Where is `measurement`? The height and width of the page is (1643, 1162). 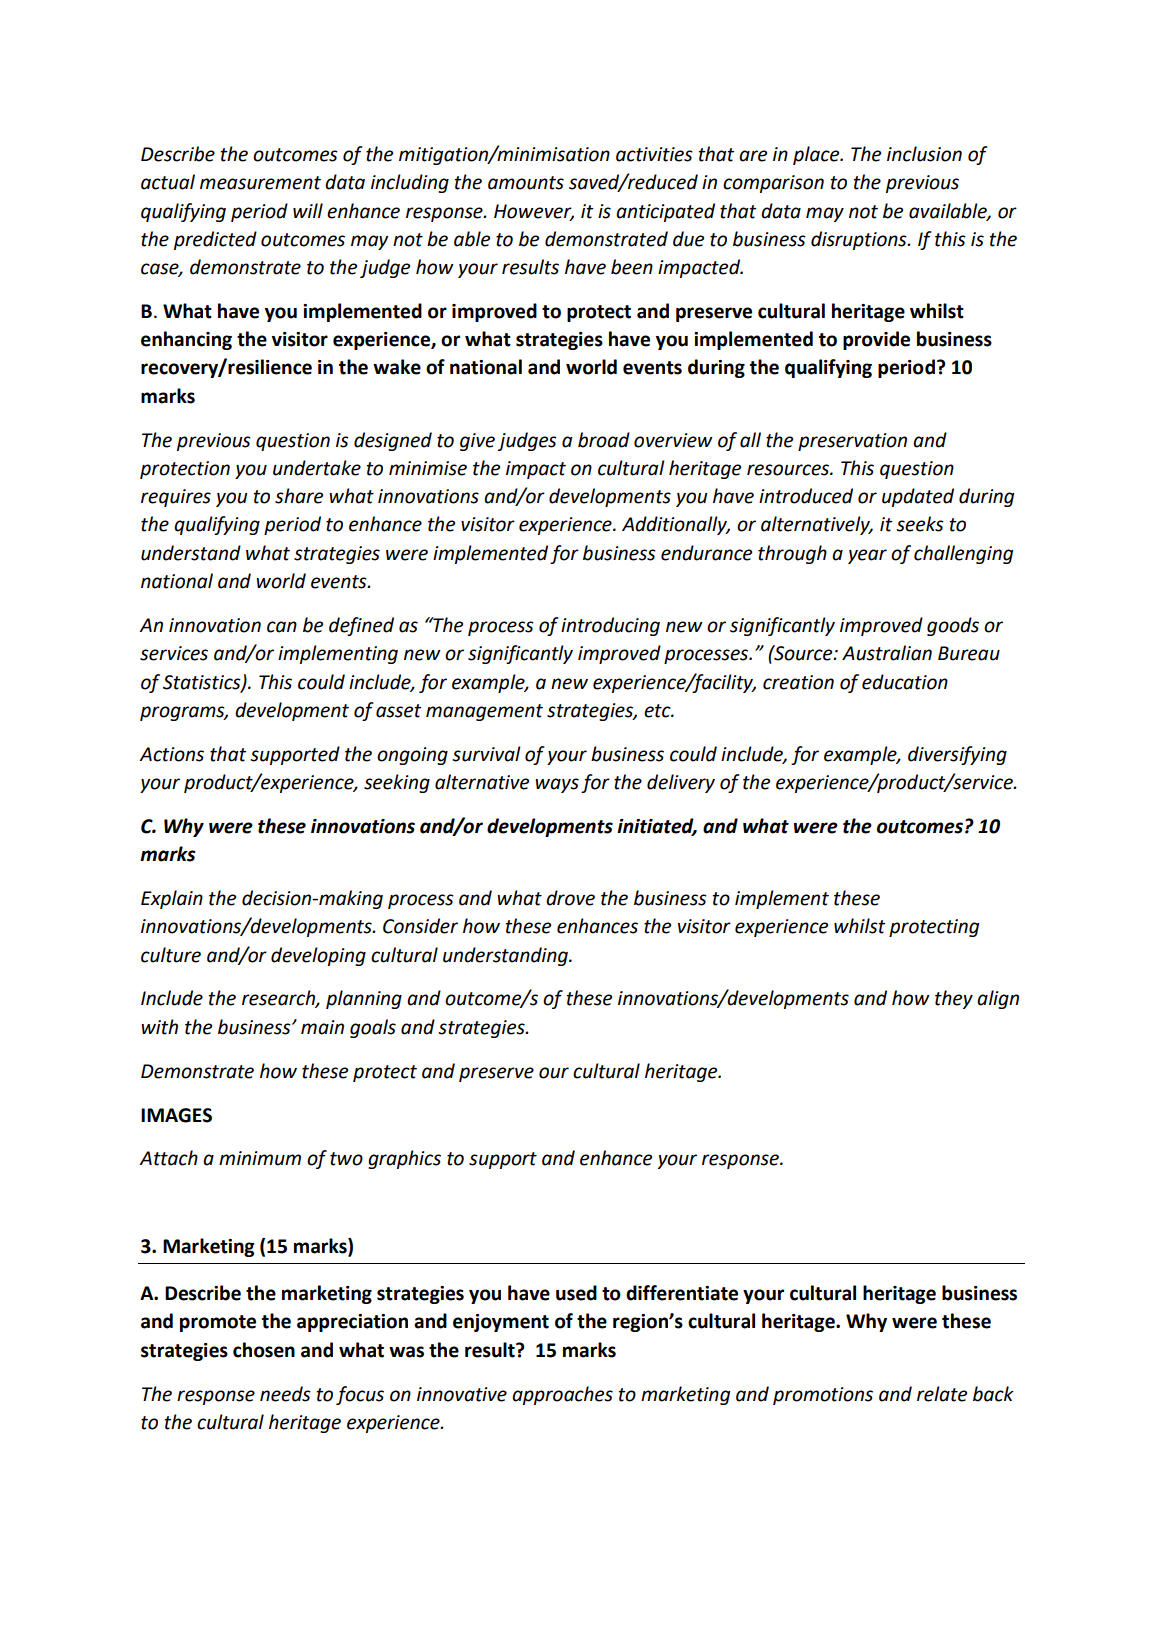 measurement is located at coordinates (260, 183).
